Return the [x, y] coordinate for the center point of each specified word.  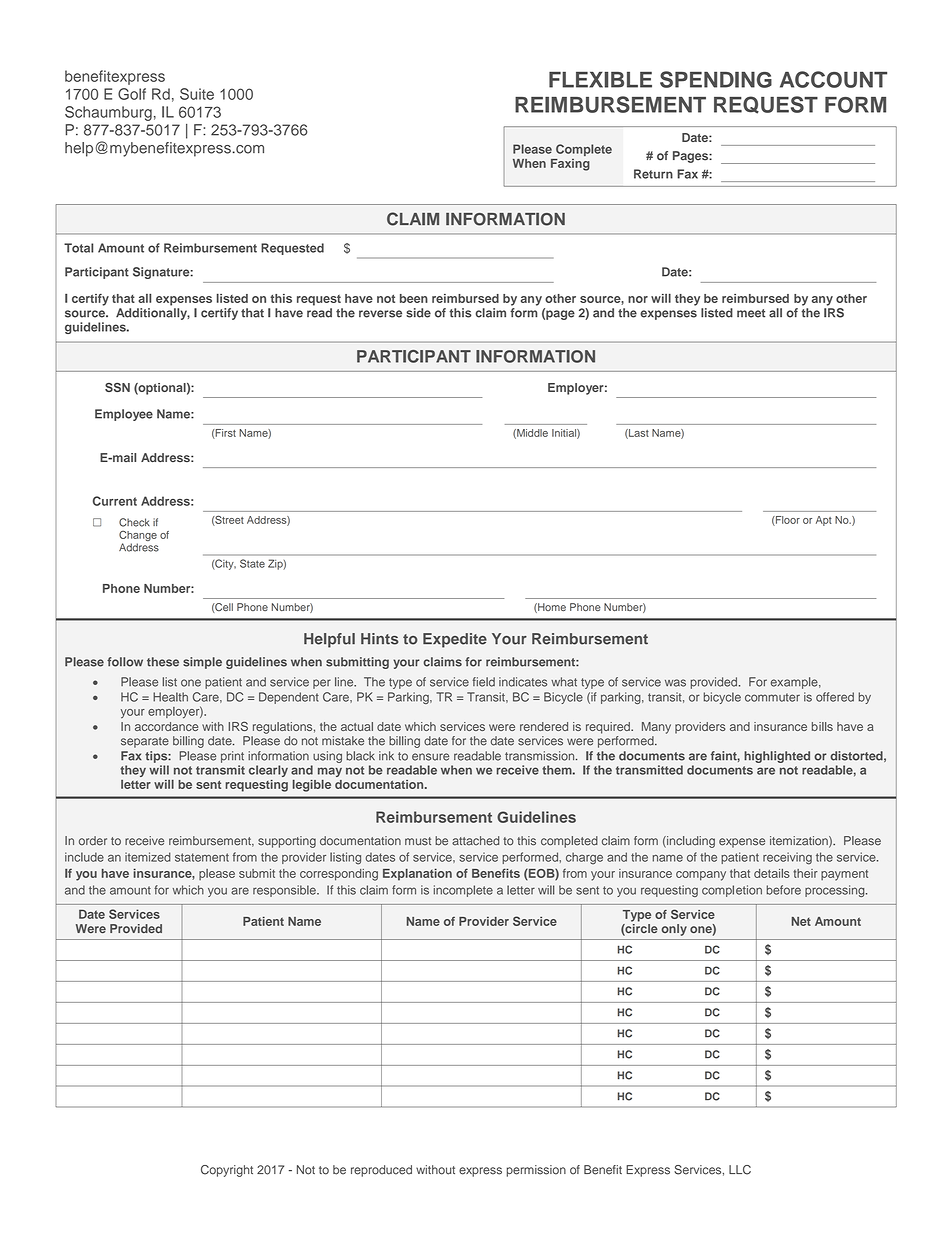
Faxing [570, 165]
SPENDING [716, 79]
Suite [197, 94]
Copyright [227, 1171]
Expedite [455, 640]
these [163, 662]
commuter [772, 697]
